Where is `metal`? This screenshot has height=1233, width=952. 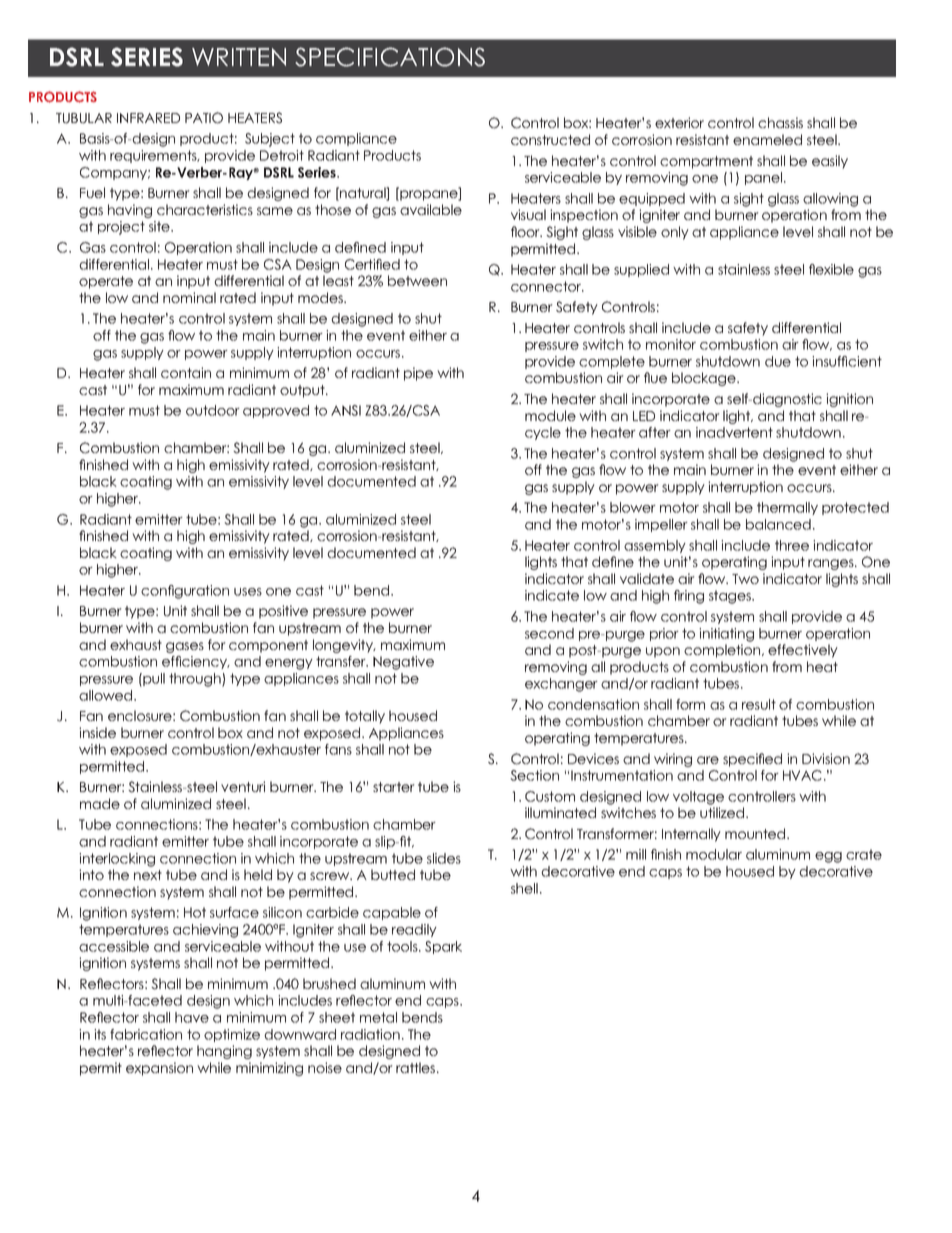
metal is located at coordinates (378, 1017).
